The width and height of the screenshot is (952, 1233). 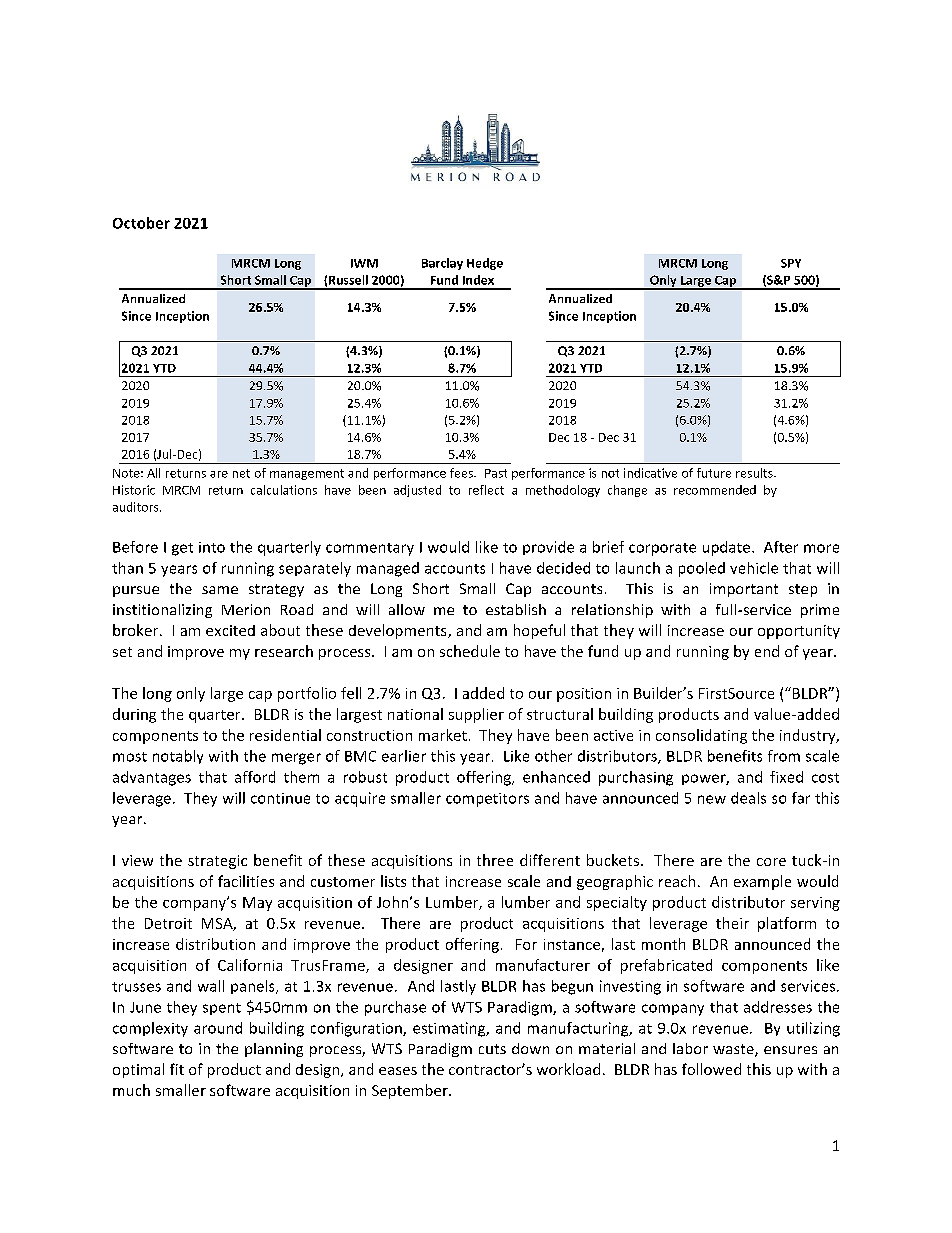 What do you see at coordinates (485, 264) in the screenshot?
I see `Hedge` at bounding box center [485, 264].
